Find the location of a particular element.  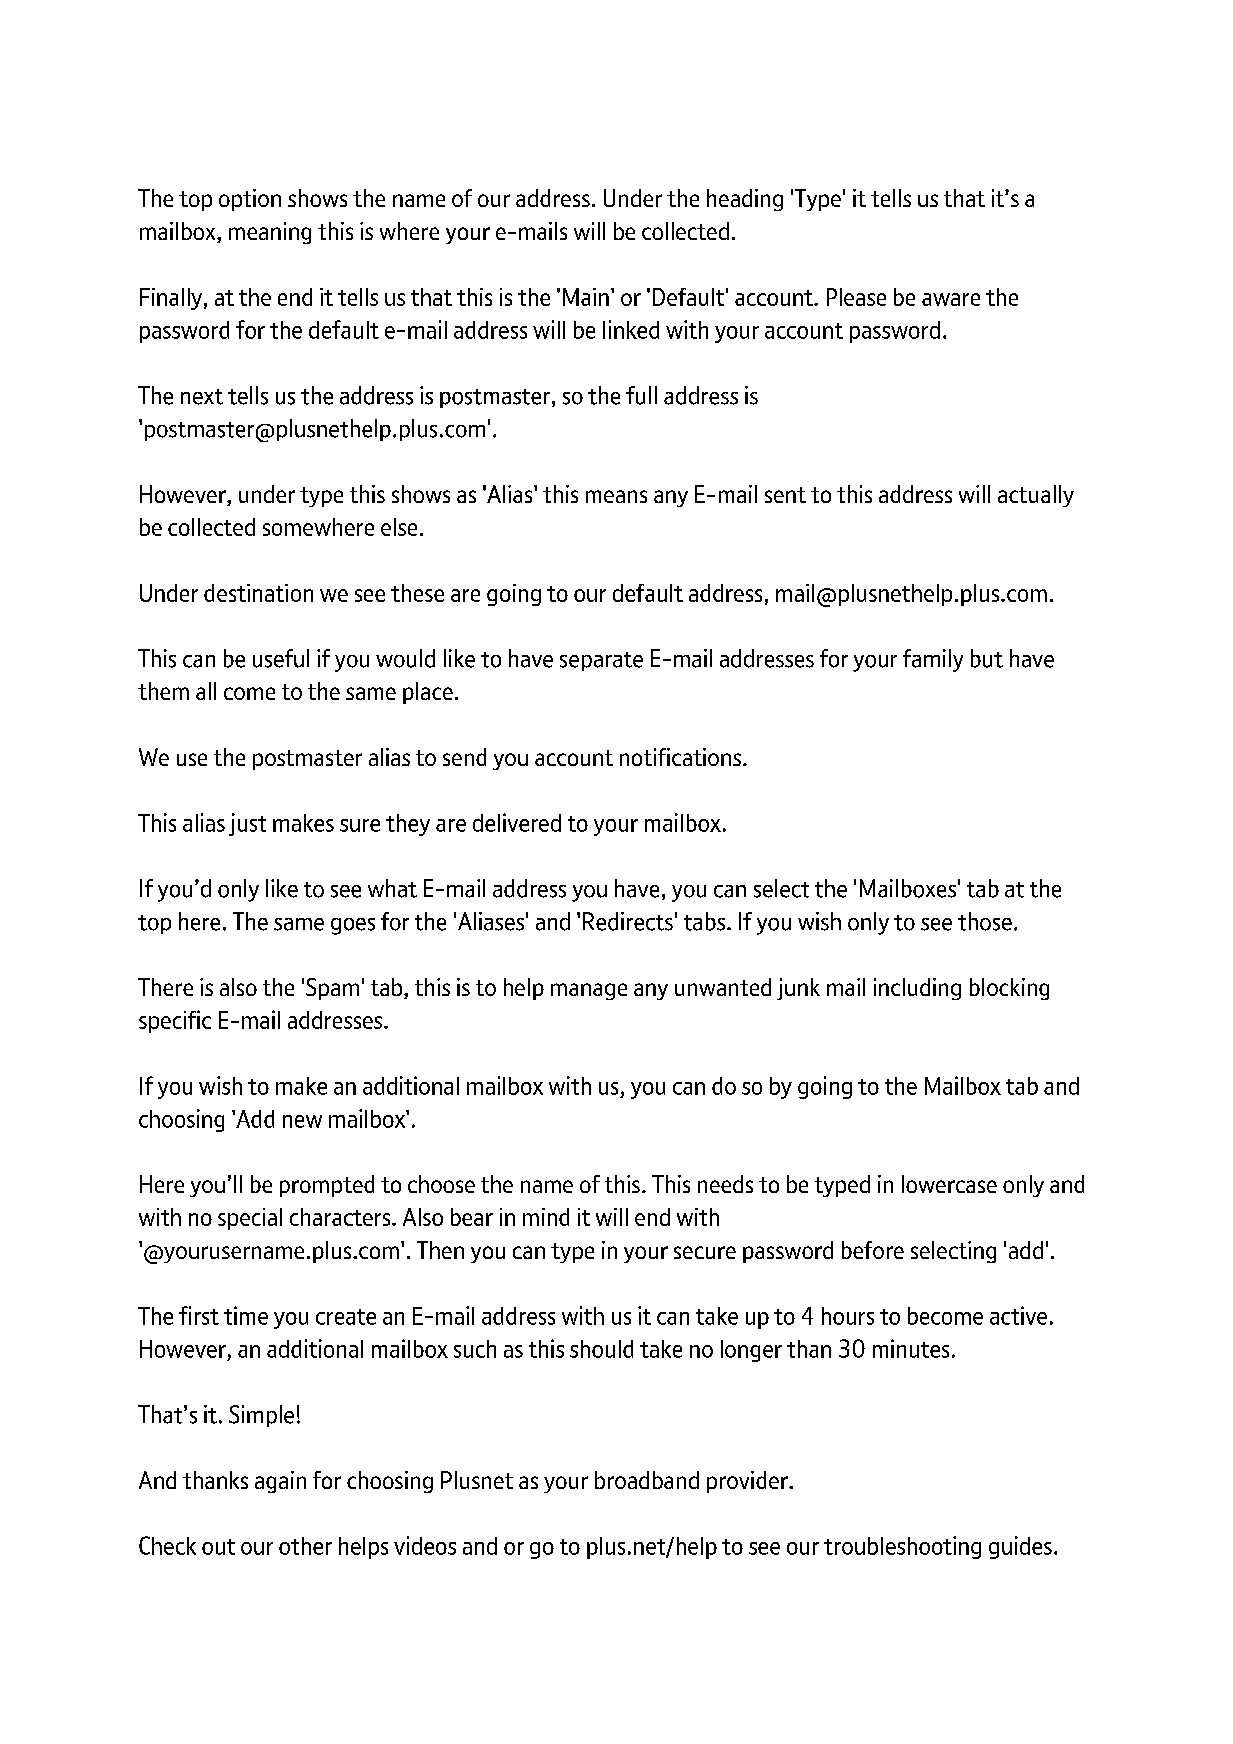

meaning is located at coordinates (270, 233).
